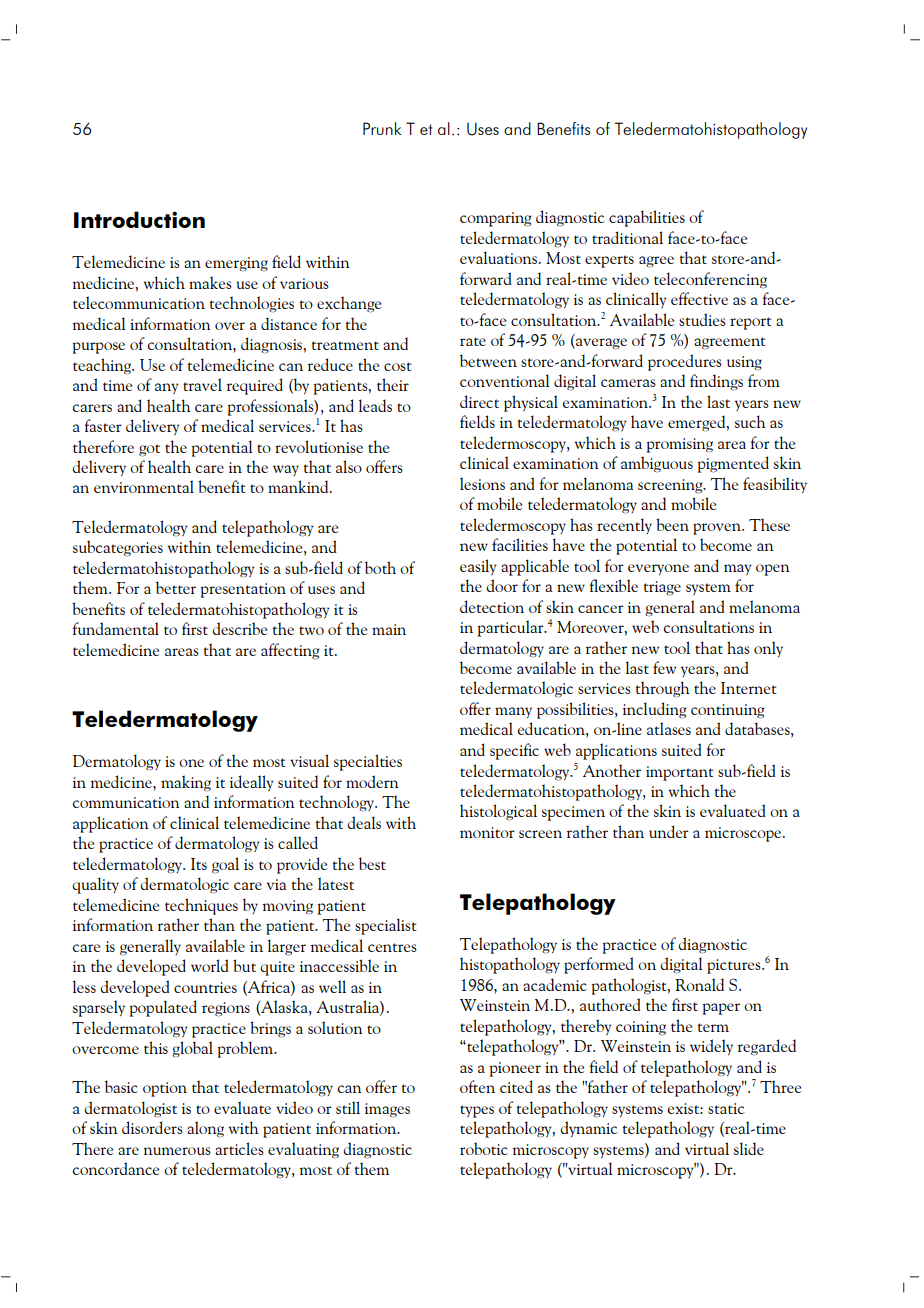 The height and width of the screenshot is (1308, 924). I want to click on better, so click(176, 587).
